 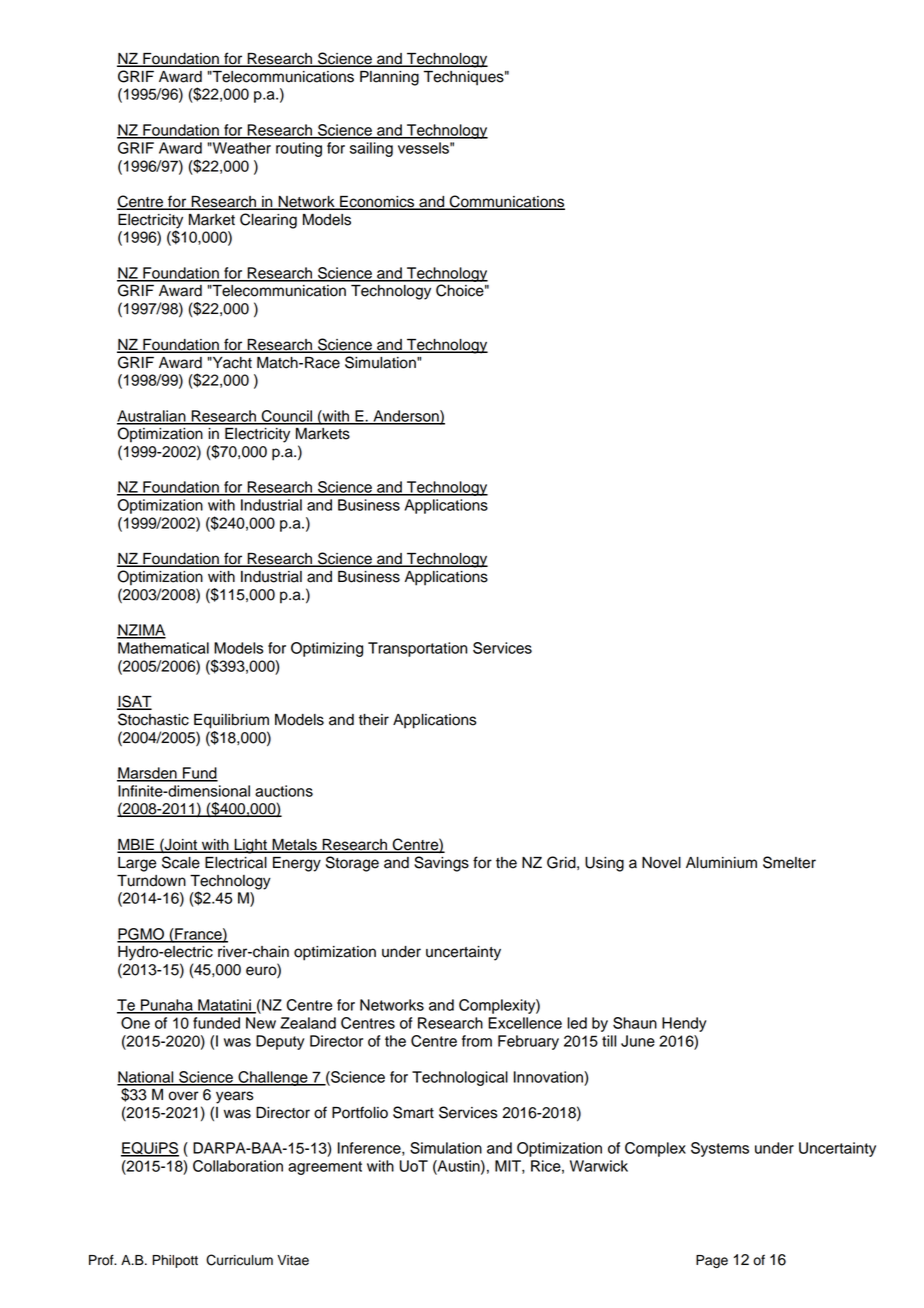 What do you see at coordinates (712, 1261) in the screenshot?
I see `Page` at bounding box center [712, 1261].
